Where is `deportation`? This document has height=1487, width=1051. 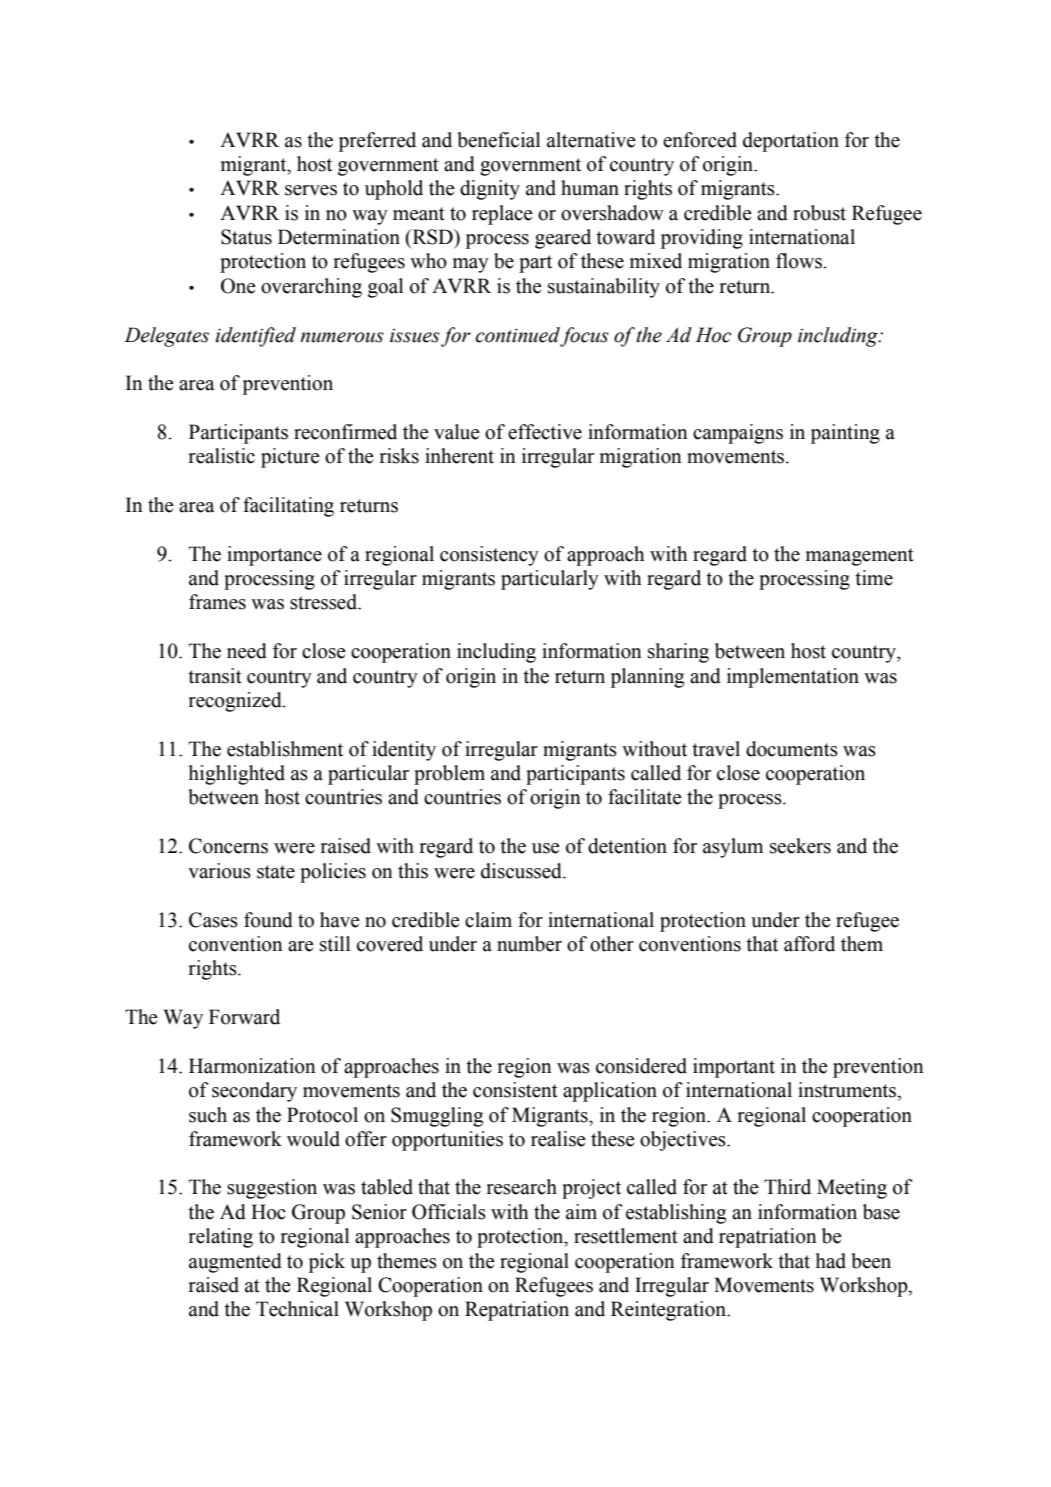
deportation is located at coordinates (791, 142).
